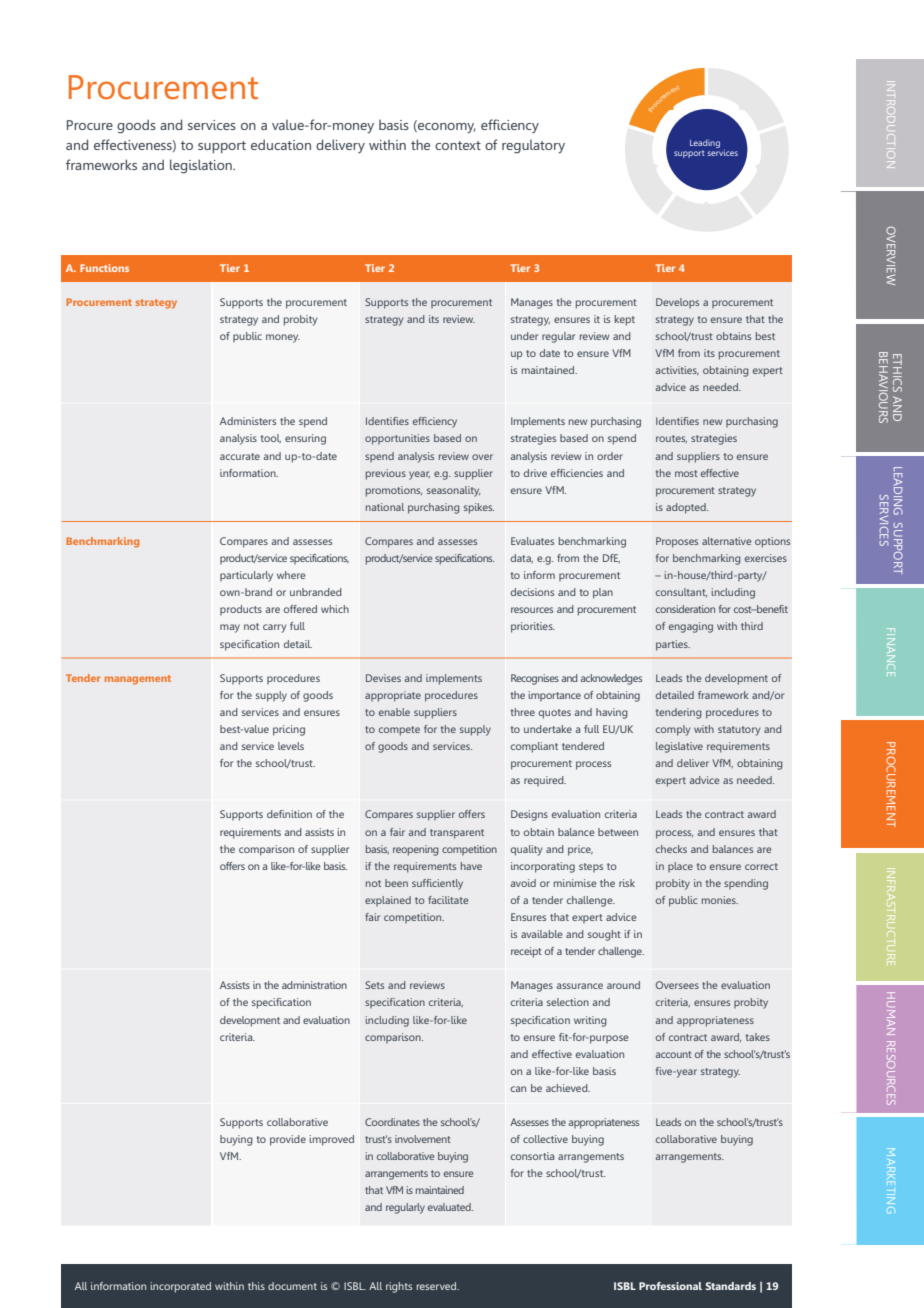 Image resolution: width=924 pixels, height=1308 pixels. What do you see at coordinates (180, 1287) in the page?
I see `incorporated` at bounding box center [180, 1287].
